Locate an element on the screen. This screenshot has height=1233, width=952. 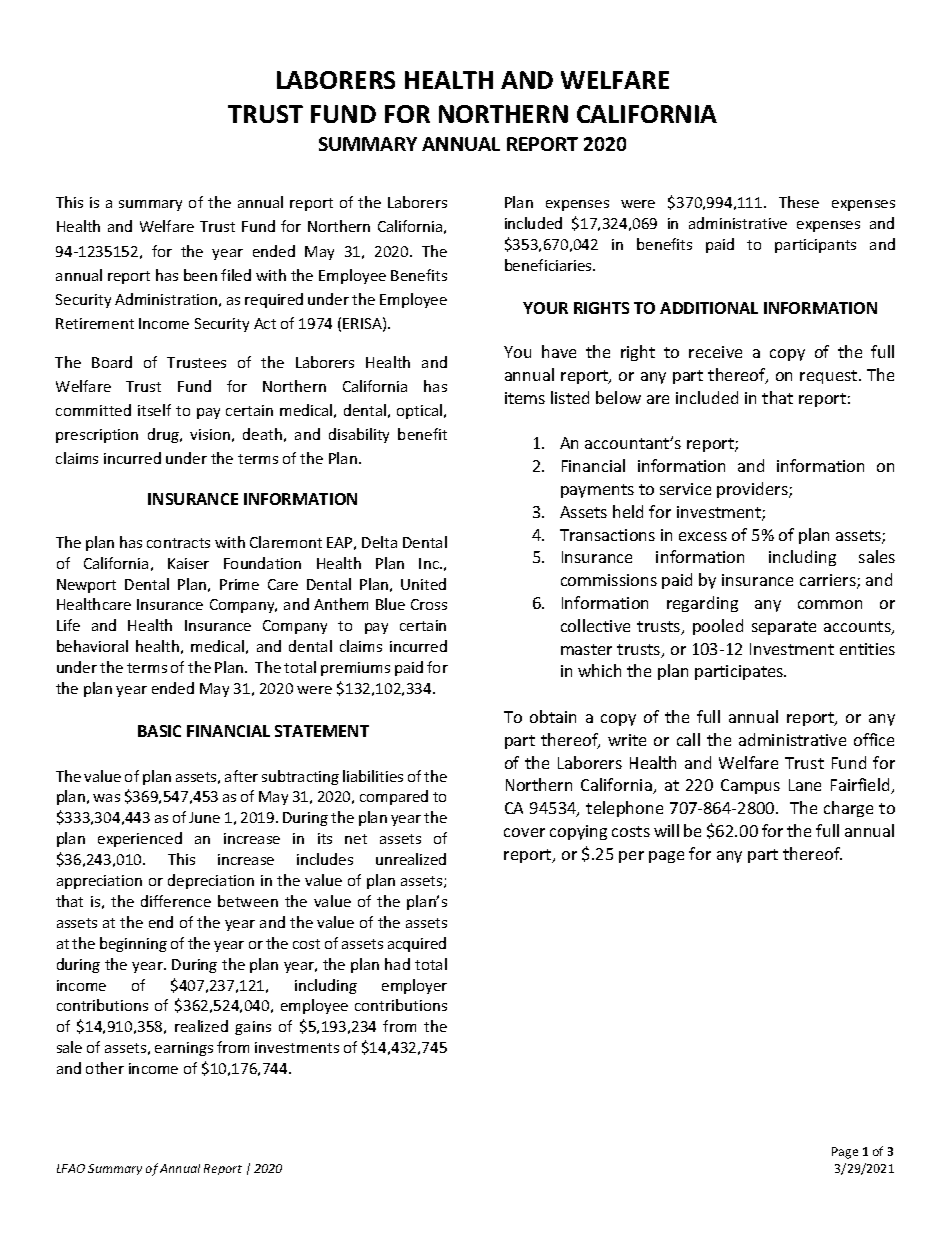
acquired is located at coordinates (417, 944).
